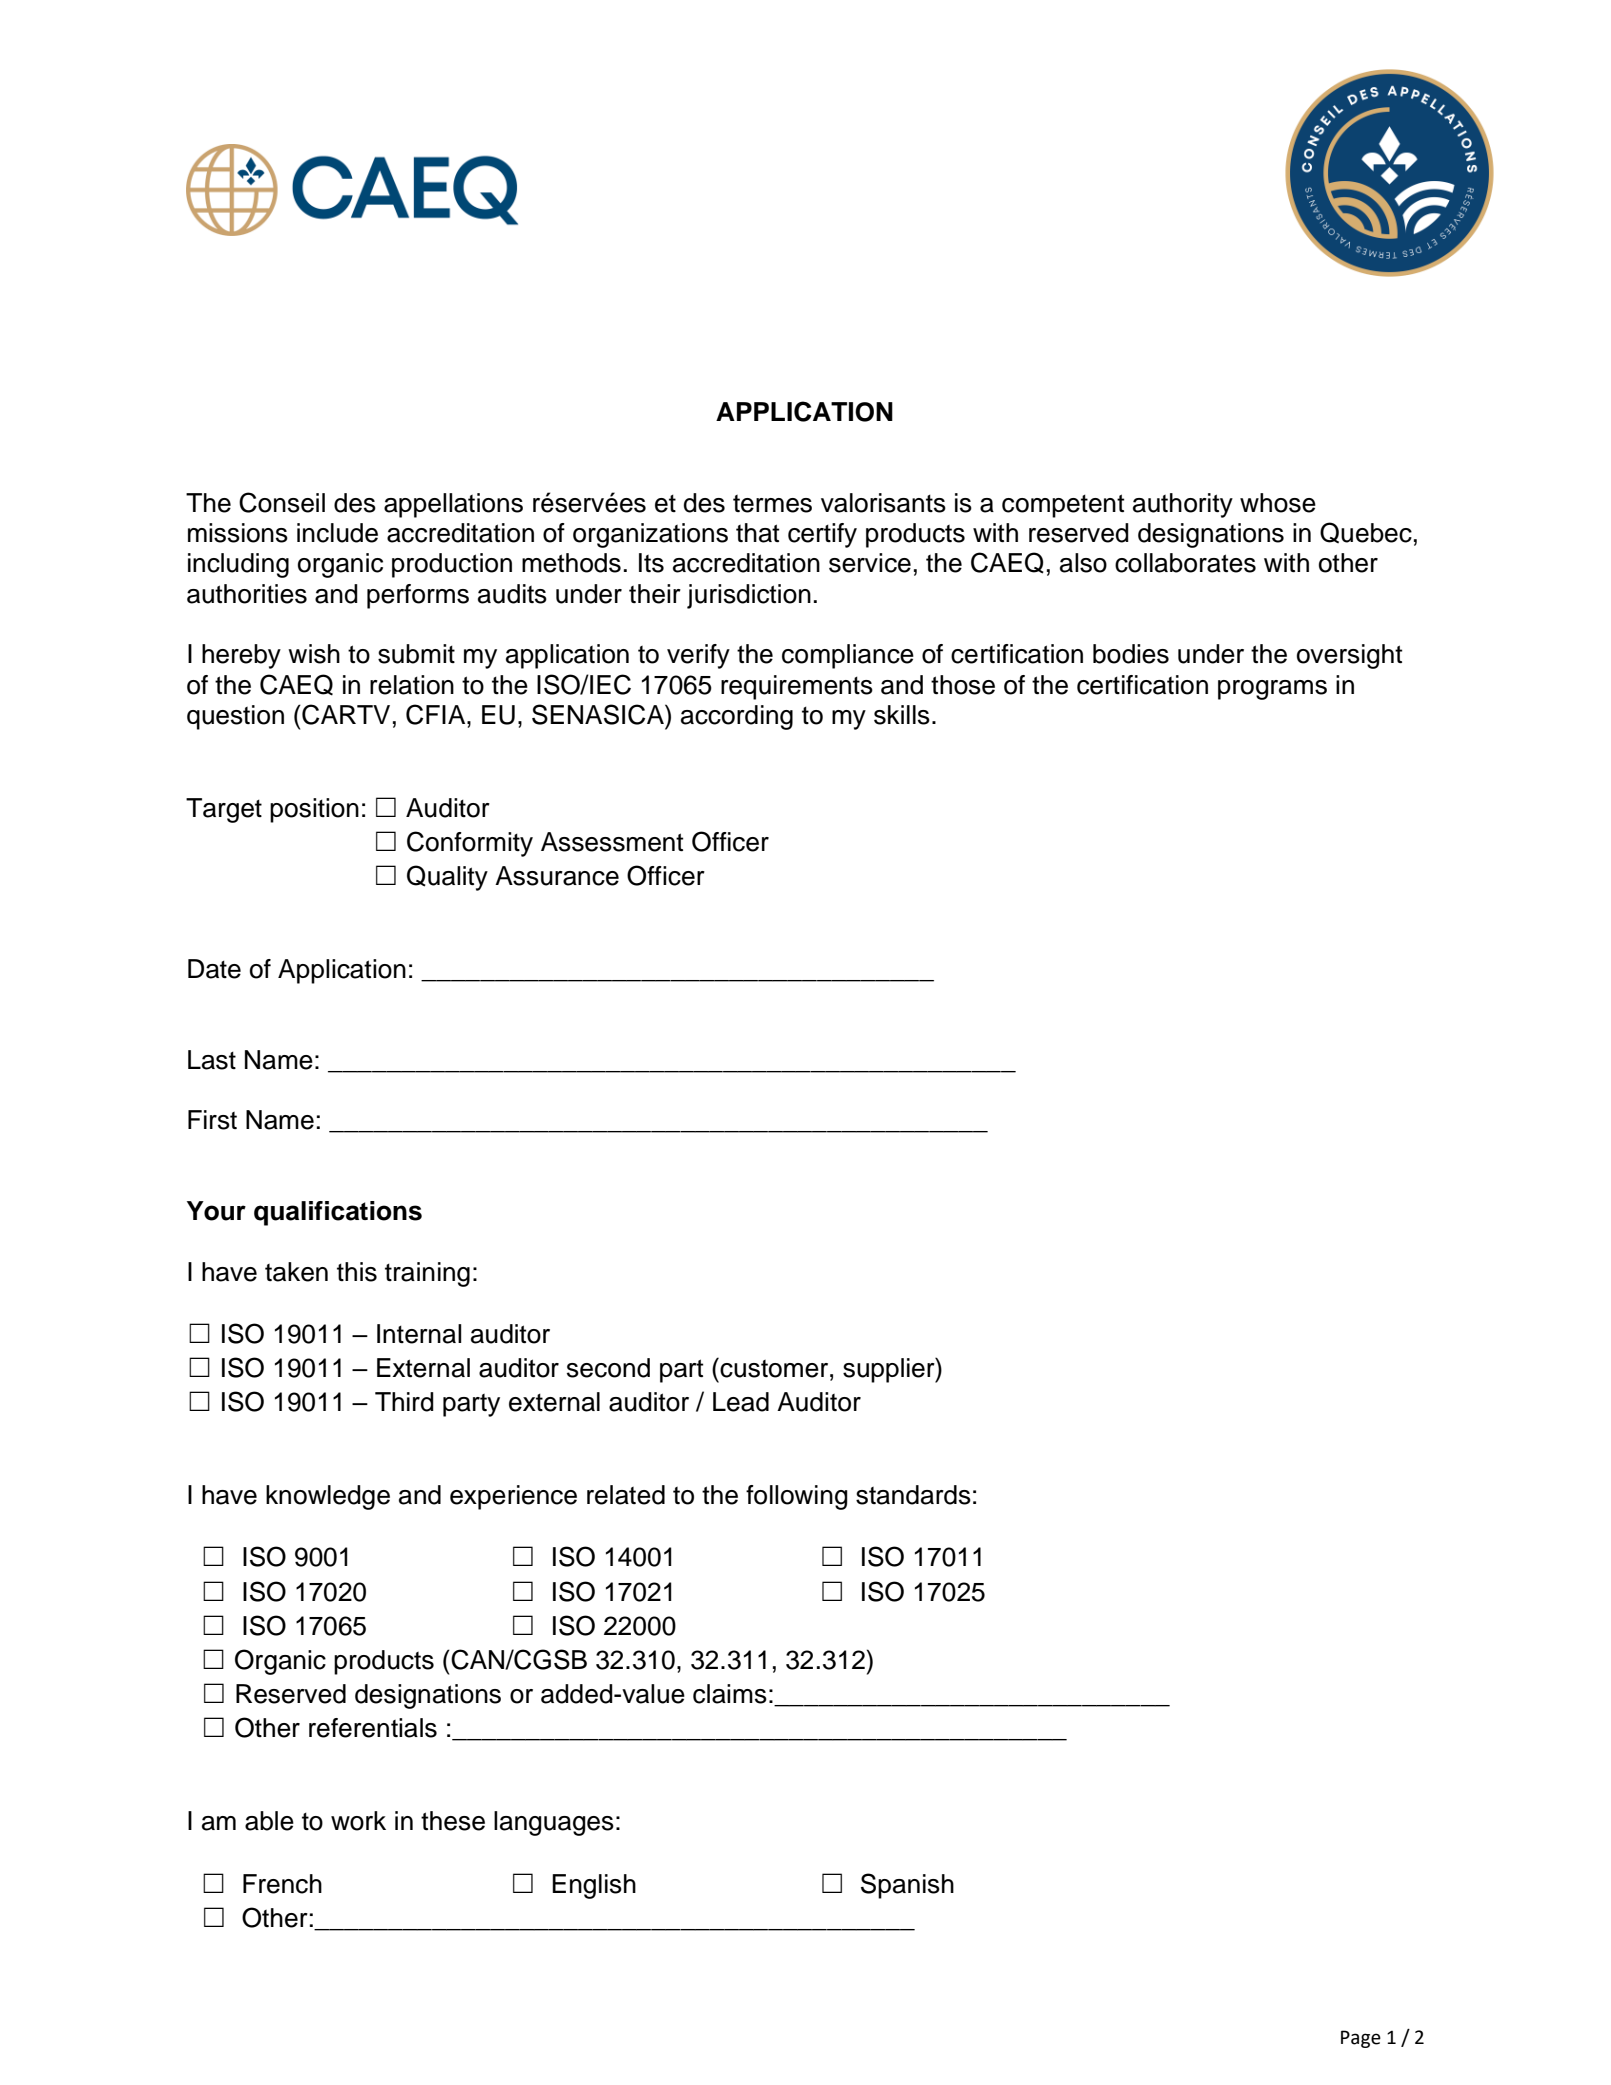 This image has width=1611, height=2085. What do you see at coordinates (1185, 563) in the image?
I see `collaborates` at bounding box center [1185, 563].
